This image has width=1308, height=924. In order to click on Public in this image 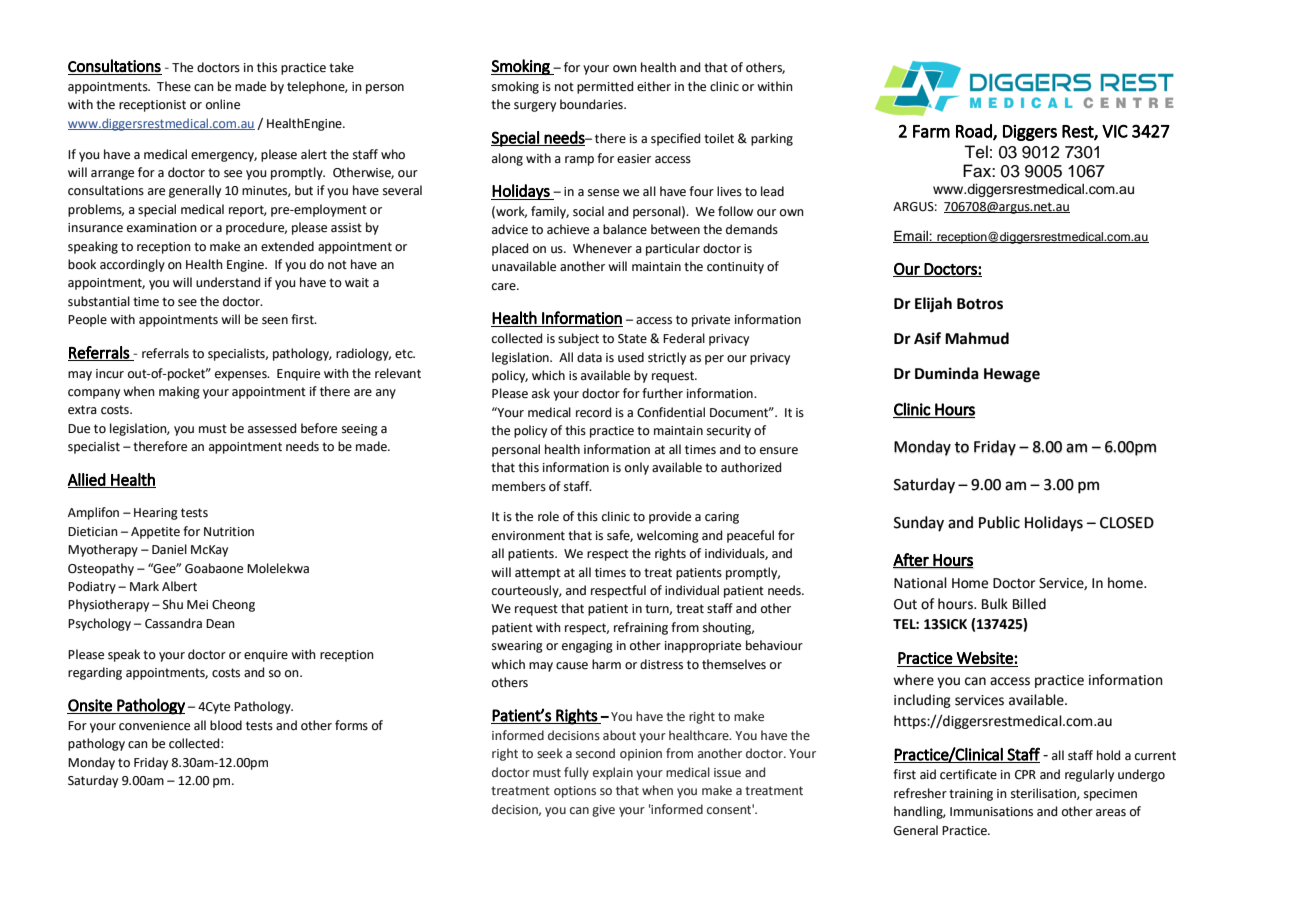, I will do `click(999, 522)`.
